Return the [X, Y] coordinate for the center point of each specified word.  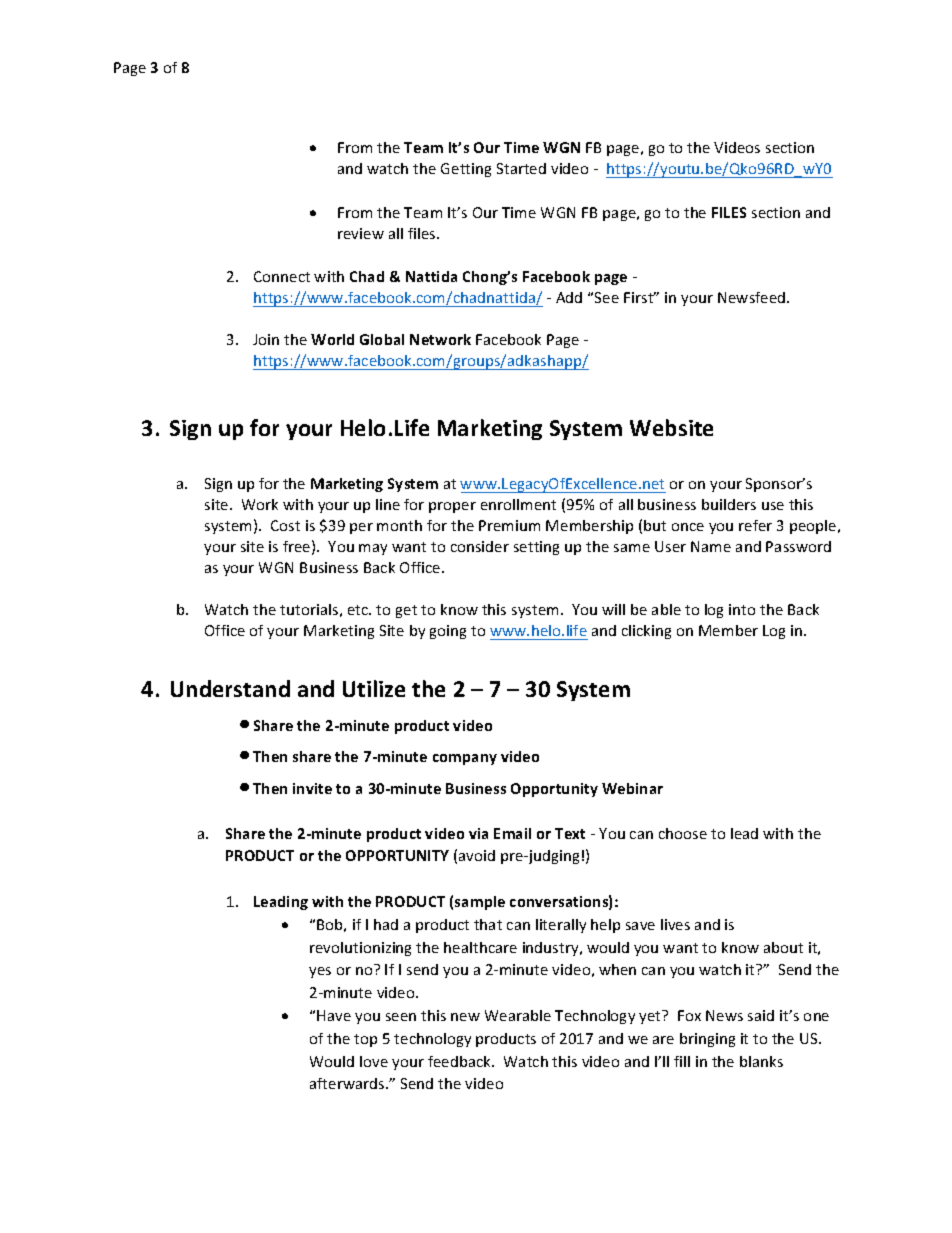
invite [312, 788]
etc [359, 610]
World [332, 339]
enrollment [518, 504]
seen [401, 1017]
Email [512, 833]
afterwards [348, 1083]
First [640, 297]
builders [729, 504]
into [742, 609]
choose [683, 833]
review [361, 233]
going [448, 632]
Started [521, 168]
